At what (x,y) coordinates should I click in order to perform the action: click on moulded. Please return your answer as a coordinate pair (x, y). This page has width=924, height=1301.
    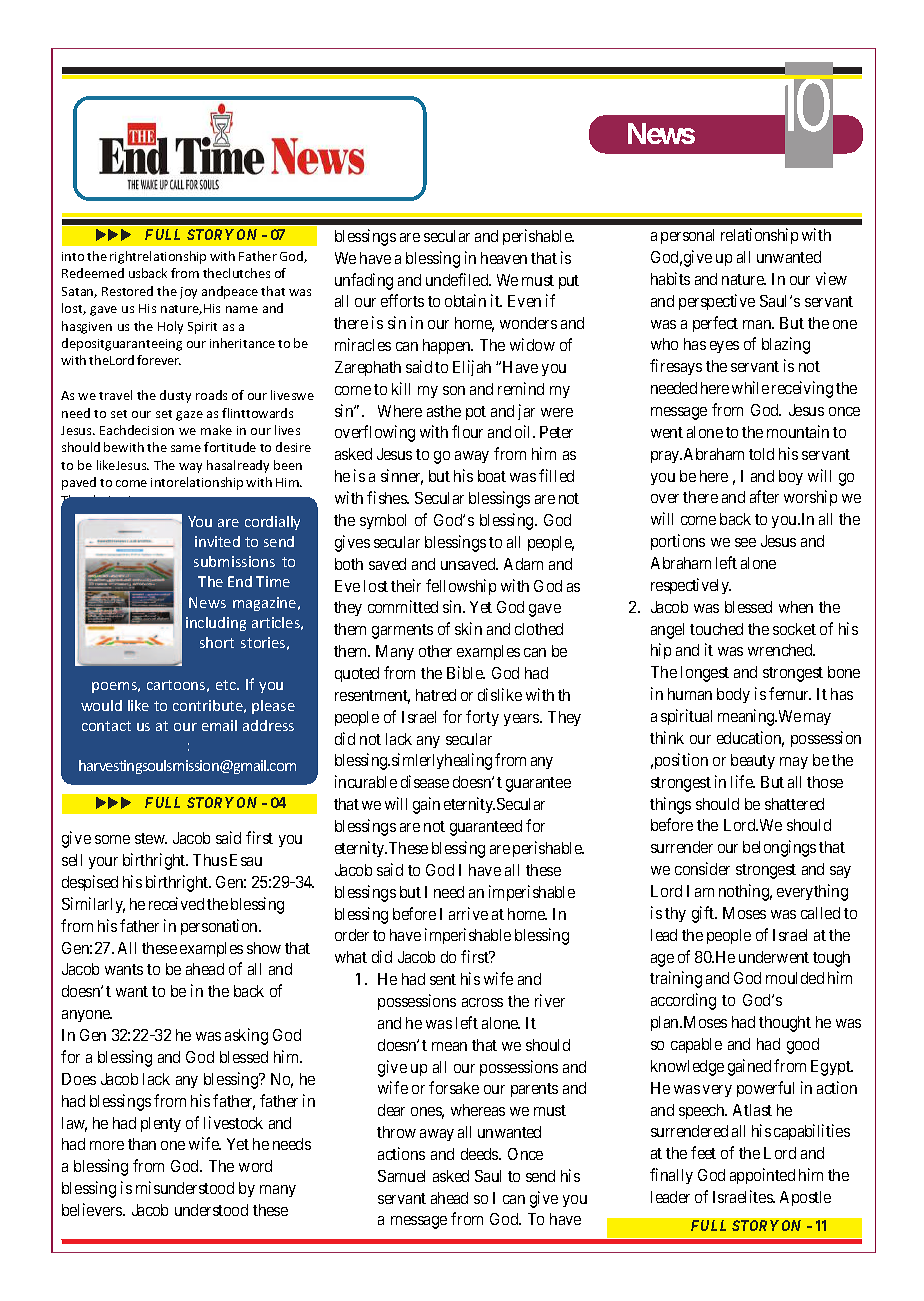
    Looking at the image, I should click on (795, 978).
